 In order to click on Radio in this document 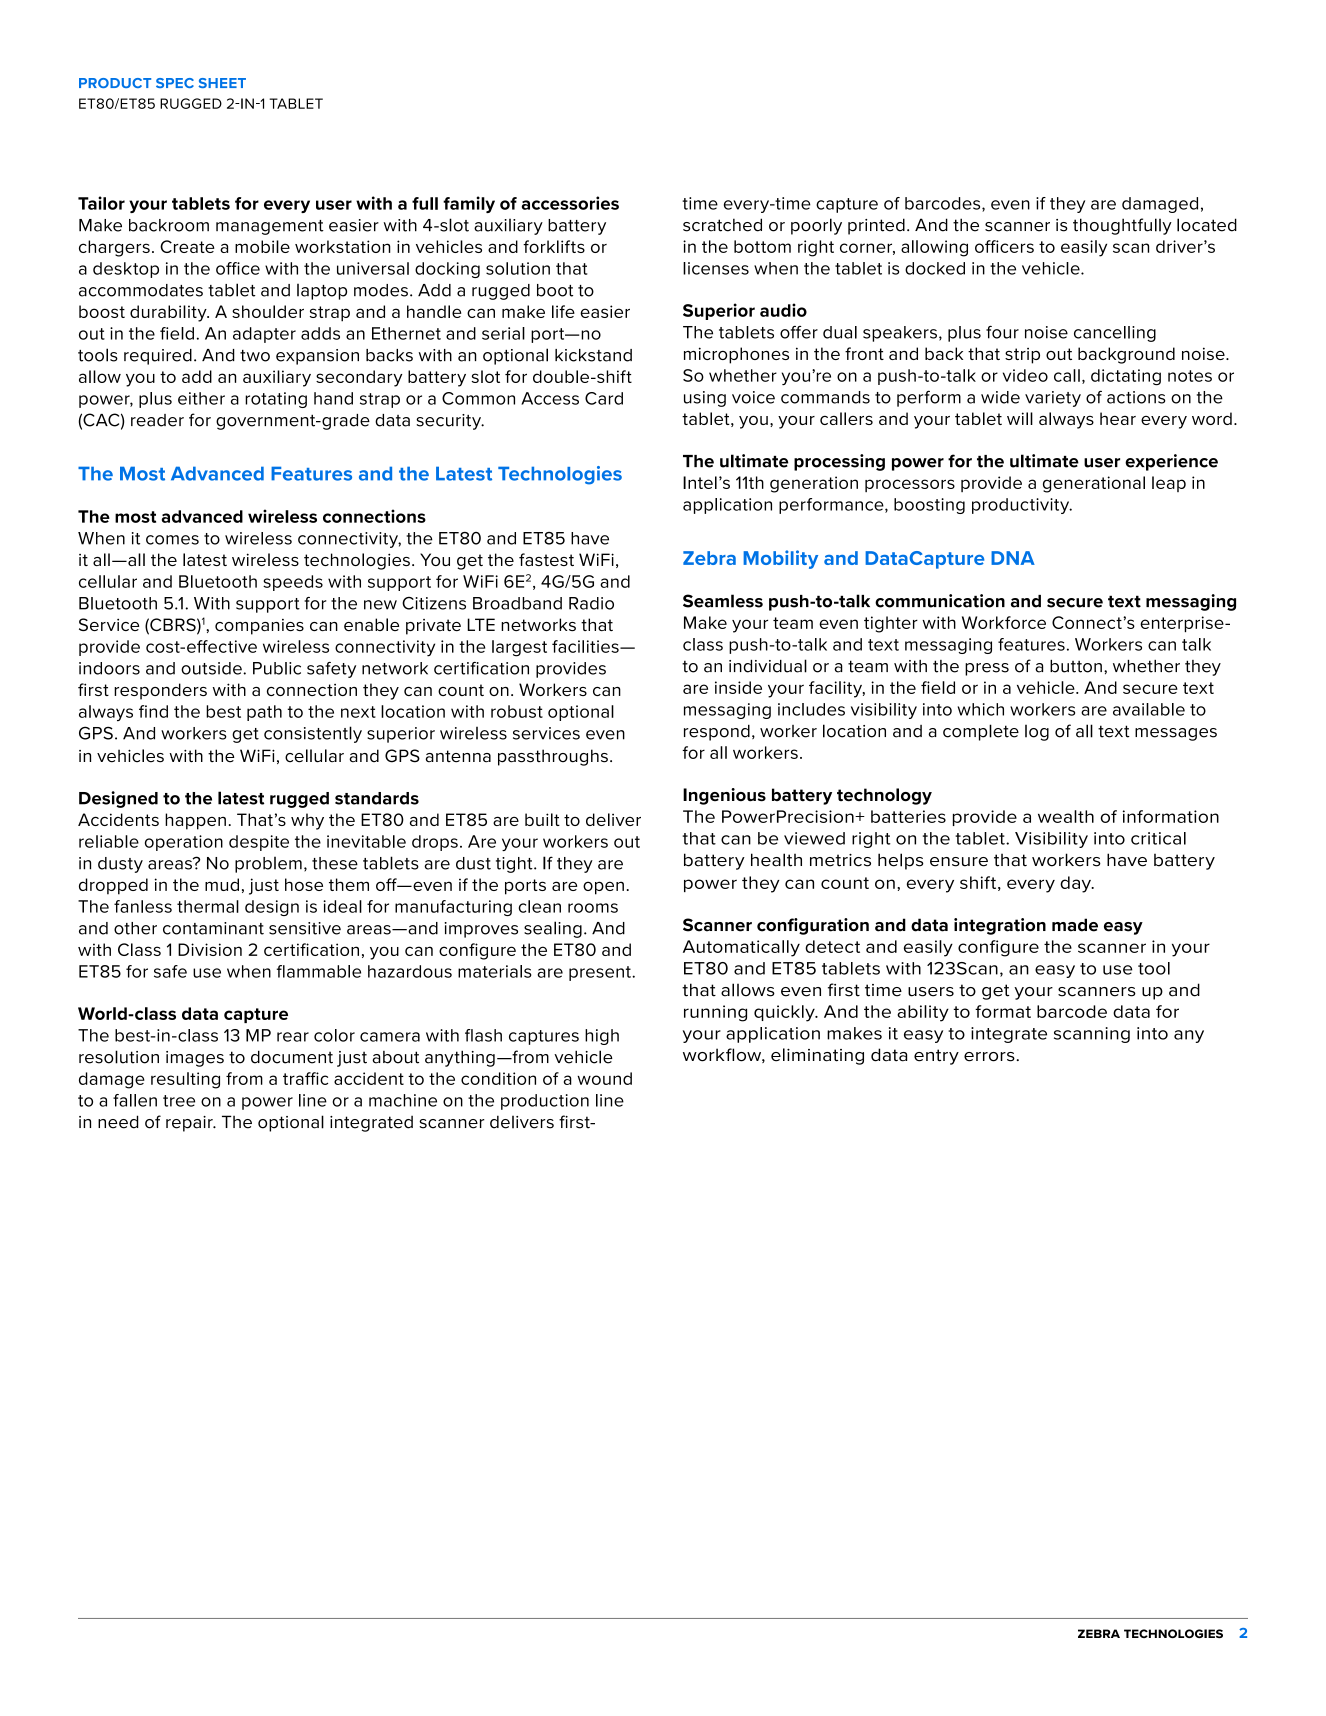, I will do `click(591, 603)`.
